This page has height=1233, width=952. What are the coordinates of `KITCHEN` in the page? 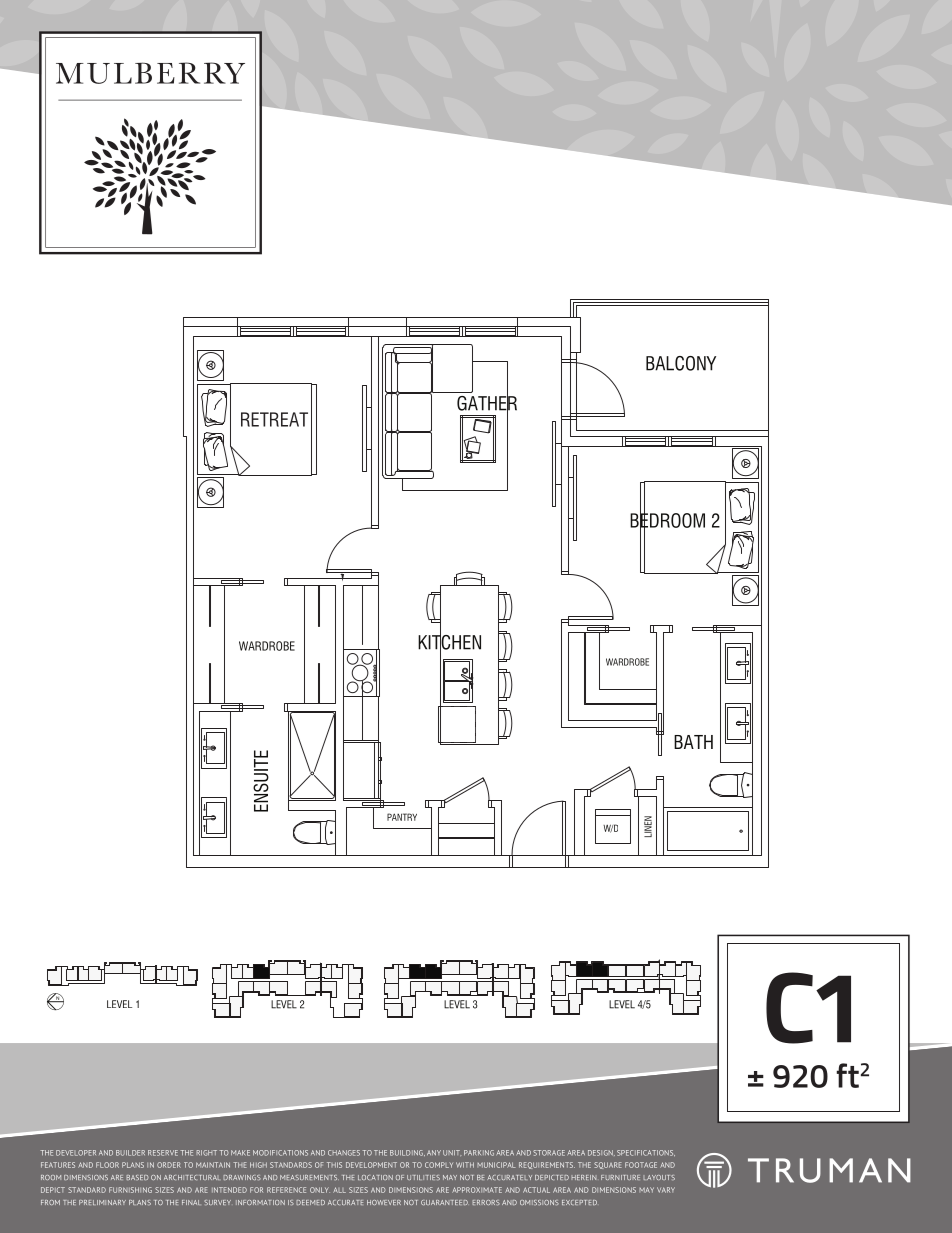 It's located at (449, 642).
